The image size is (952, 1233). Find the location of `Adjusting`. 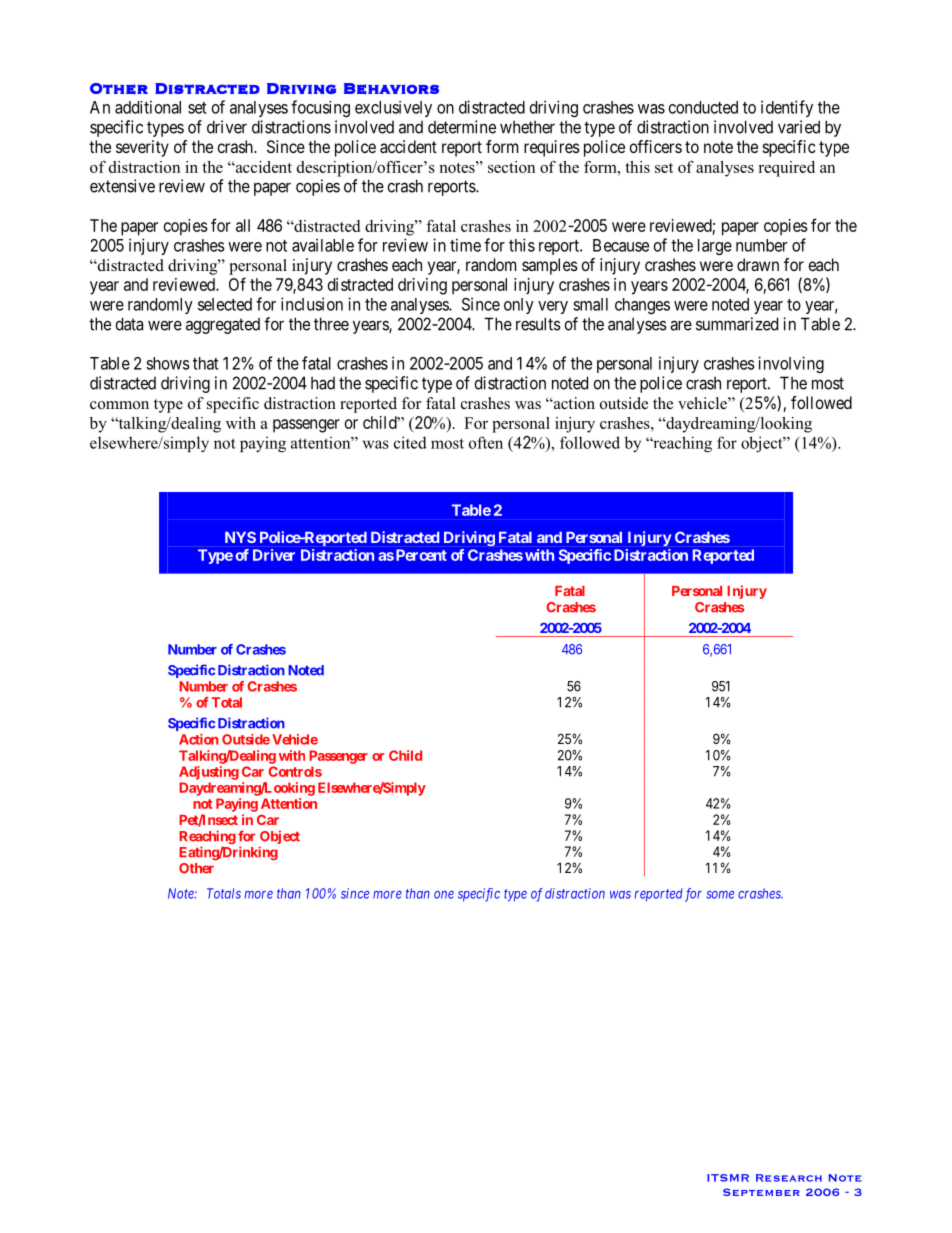

Adjusting is located at coordinates (209, 773).
